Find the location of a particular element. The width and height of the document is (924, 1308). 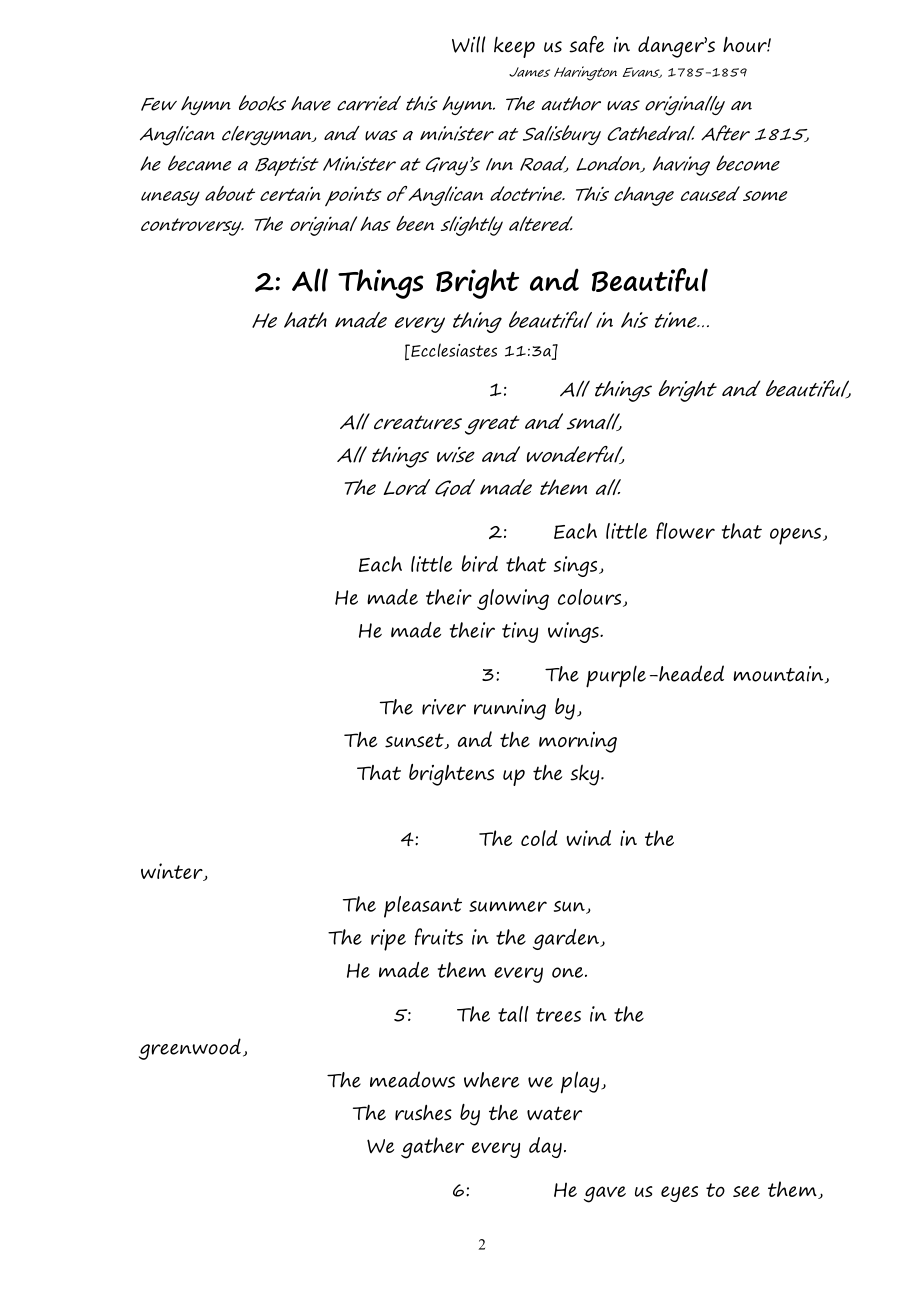

river is located at coordinates (444, 707).
